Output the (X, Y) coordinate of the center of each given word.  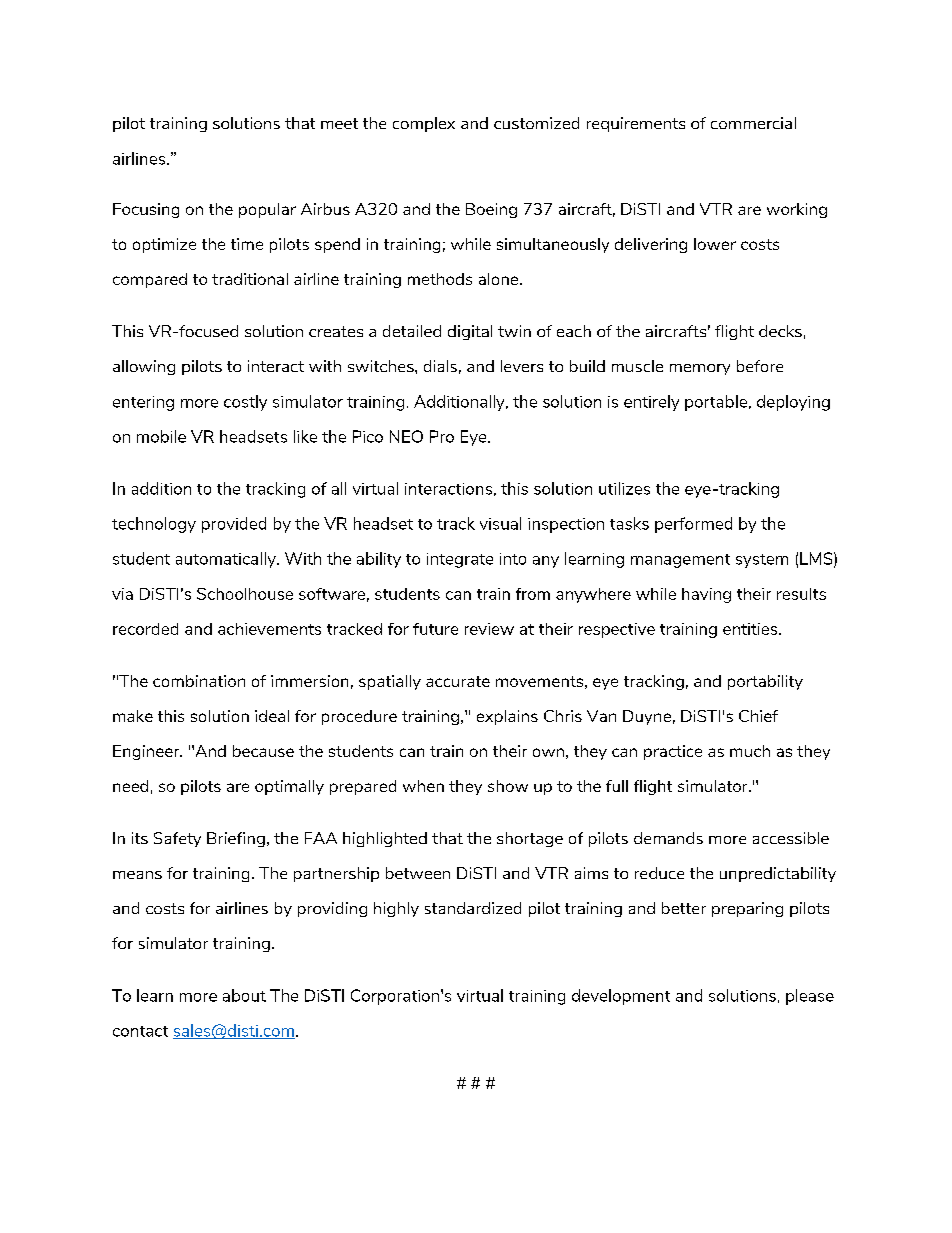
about (244, 995)
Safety (177, 839)
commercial (753, 123)
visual (500, 523)
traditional (250, 279)
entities (751, 629)
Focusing (146, 210)
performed (693, 525)
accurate (458, 681)
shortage (530, 839)
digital (470, 332)
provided (234, 525)
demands (668, 838)
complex (424, 124)
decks (780, 331)
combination (199, 681)
